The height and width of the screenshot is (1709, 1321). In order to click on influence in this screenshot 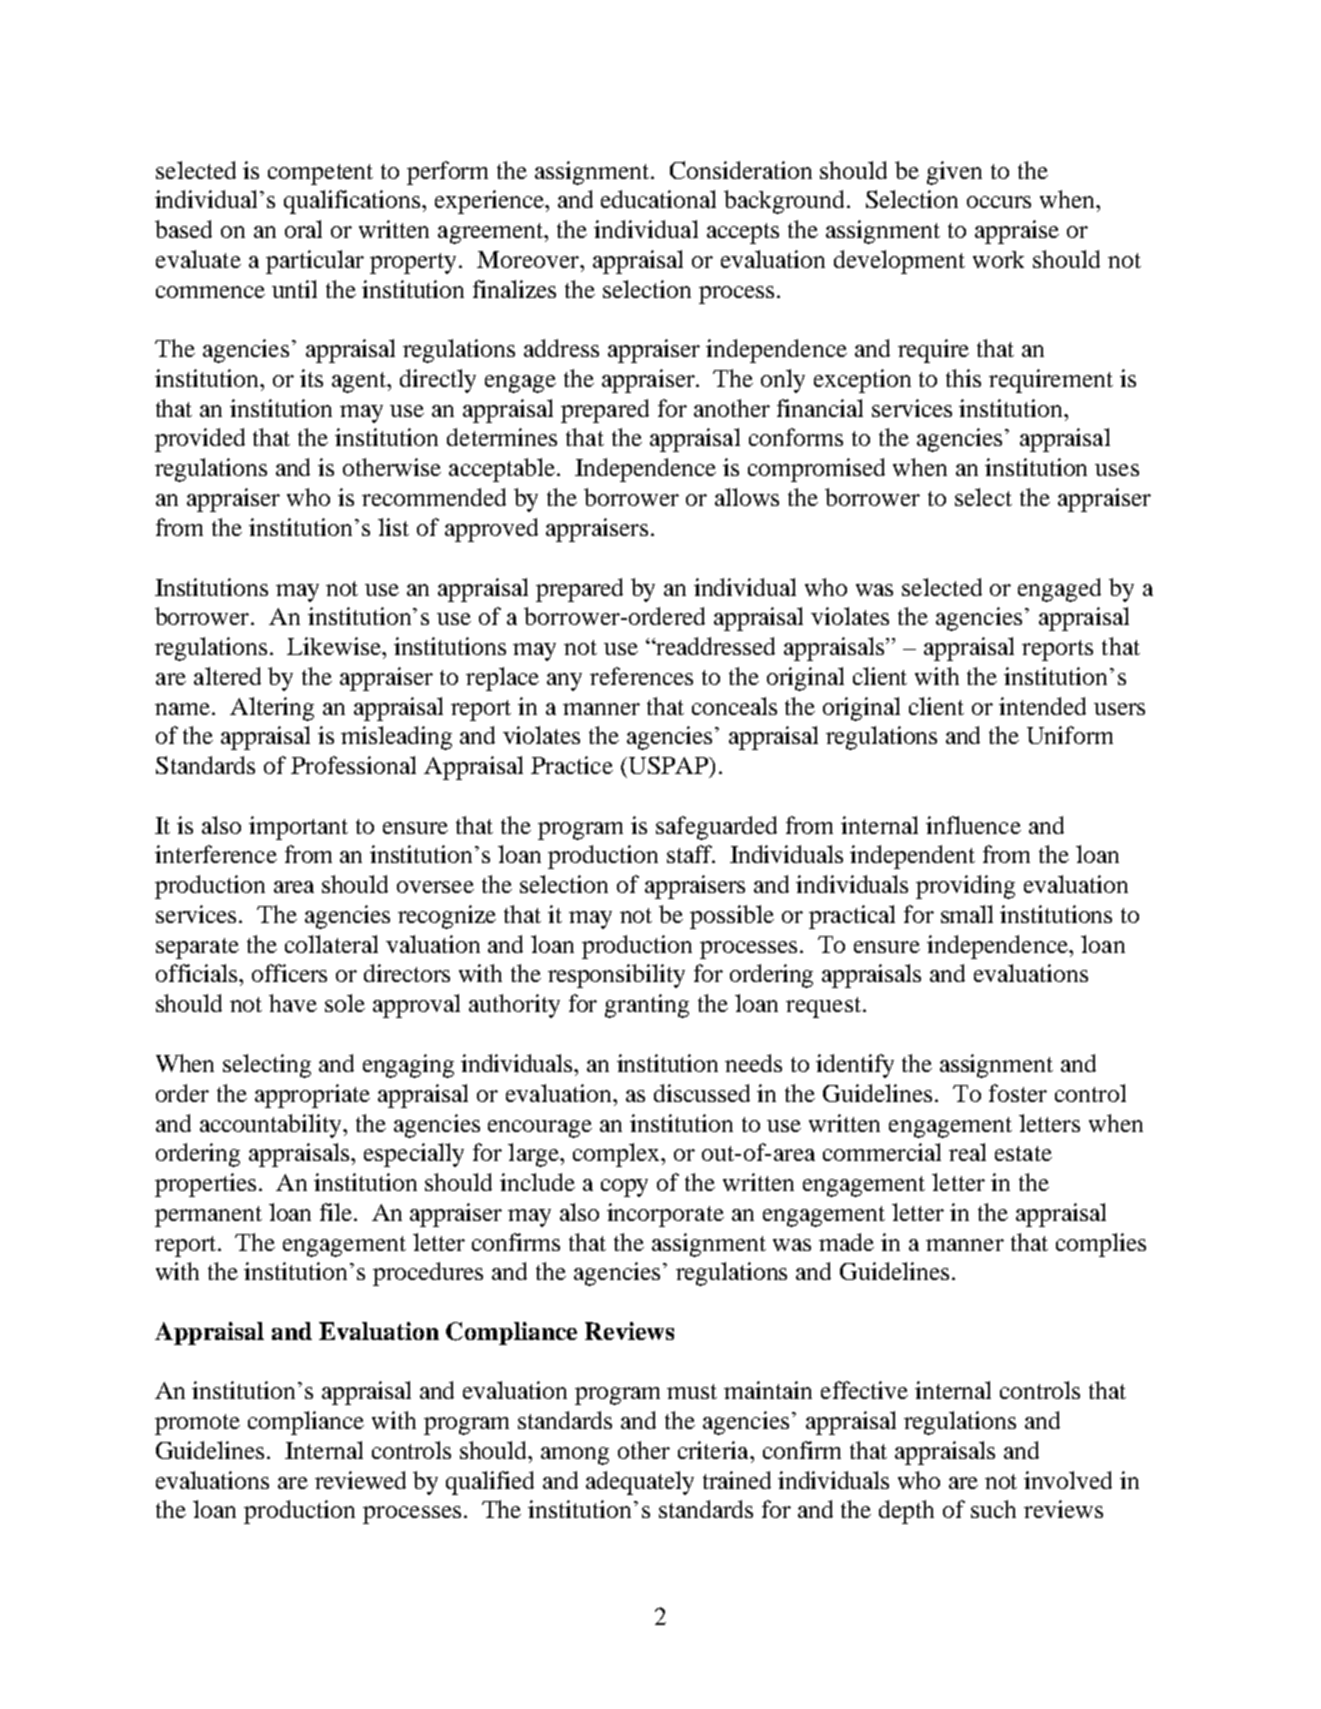, I will do `click(973, 825)`.
